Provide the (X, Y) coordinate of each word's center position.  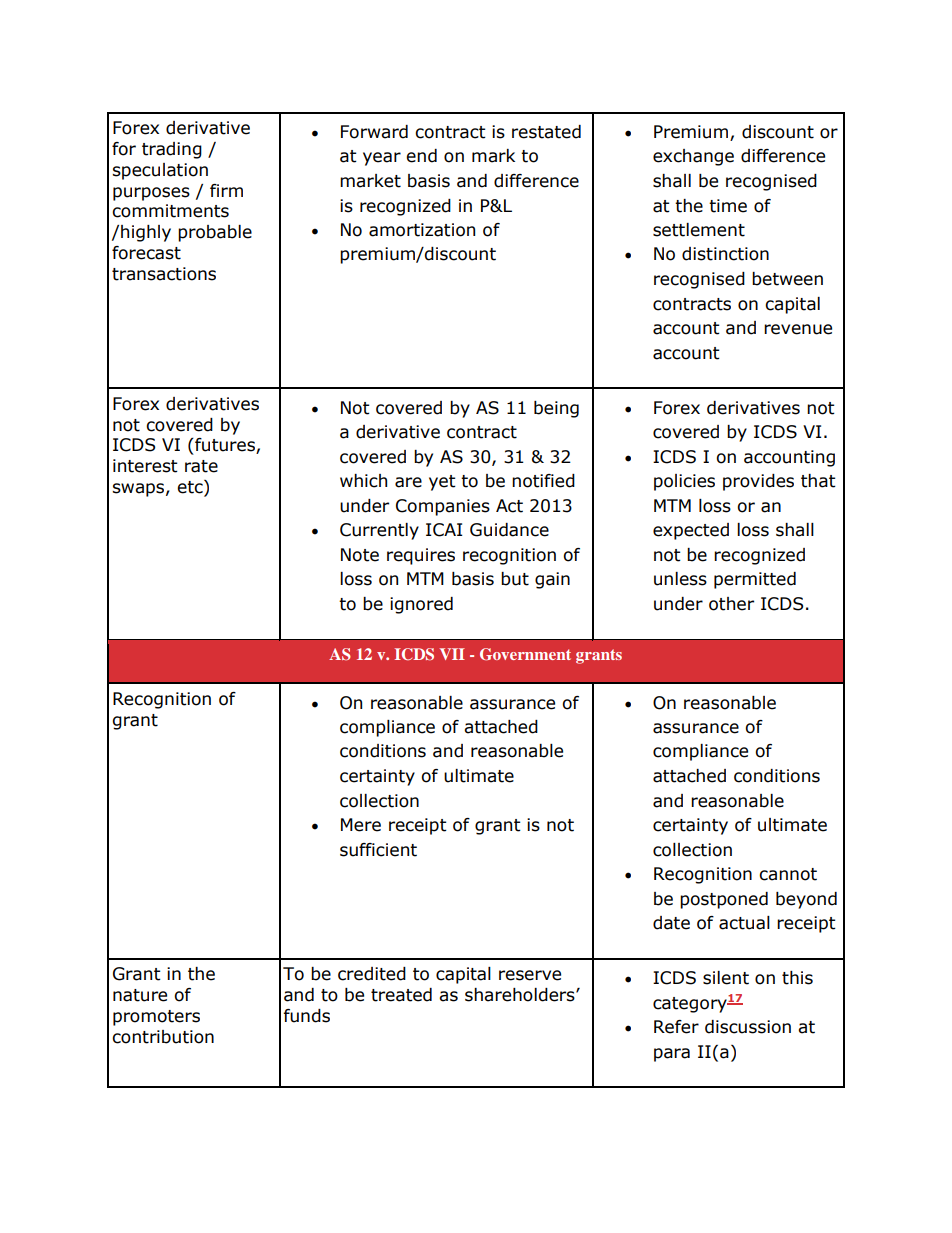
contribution (163, 1037)
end (421, 156)
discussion (748, 1027)
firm (226, 190)
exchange (693, 157)
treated (401, 995)
